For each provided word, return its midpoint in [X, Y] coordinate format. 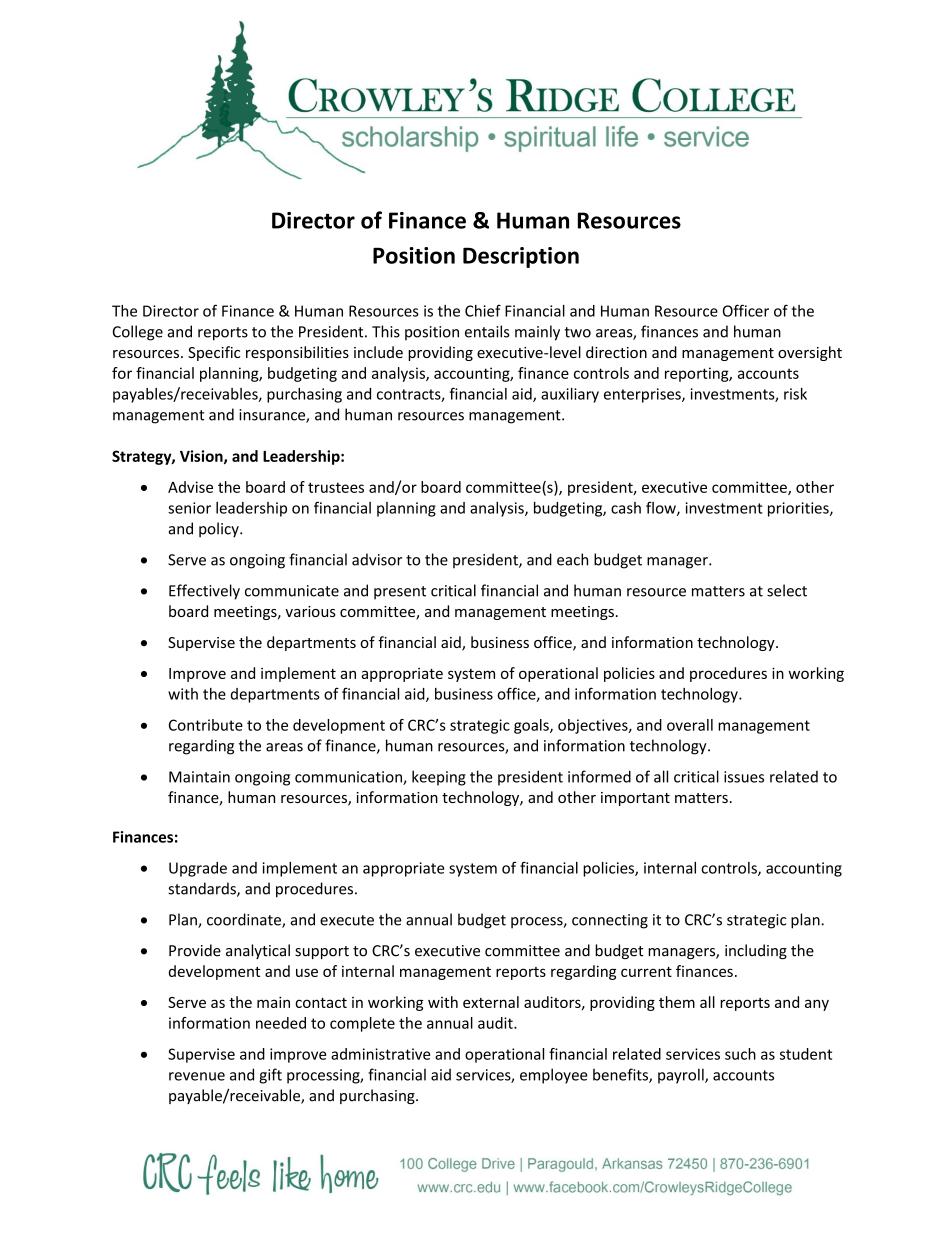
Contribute [206, 725]
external [491, 1002]
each [572, 559]
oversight [810, 353]
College [138, 333]
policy [220, 530]
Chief [483, 310]
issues [744, 777]
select [787, 590]
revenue [197, 1076]
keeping [439, 778]
